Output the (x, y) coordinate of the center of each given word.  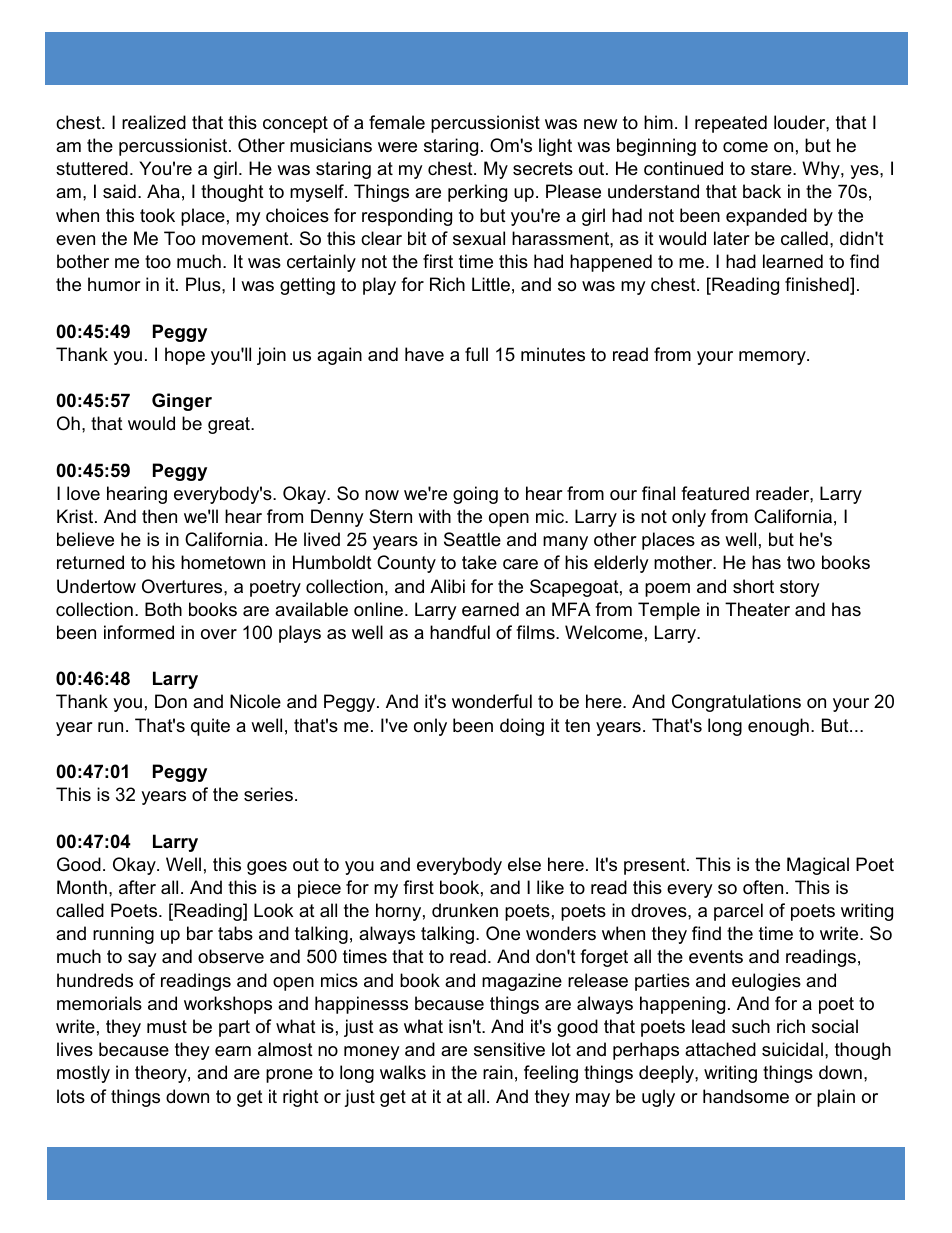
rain (498, 1072)
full (476, 354)
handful (460, 632)
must (167, 1026)
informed (139, 632)
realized (154, 122)
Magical (818, 866)
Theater (757, 609)
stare (772, 168)
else (524, 864)
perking (477, 193)
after (137, 887)
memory (773, 358)
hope (185, 356)
